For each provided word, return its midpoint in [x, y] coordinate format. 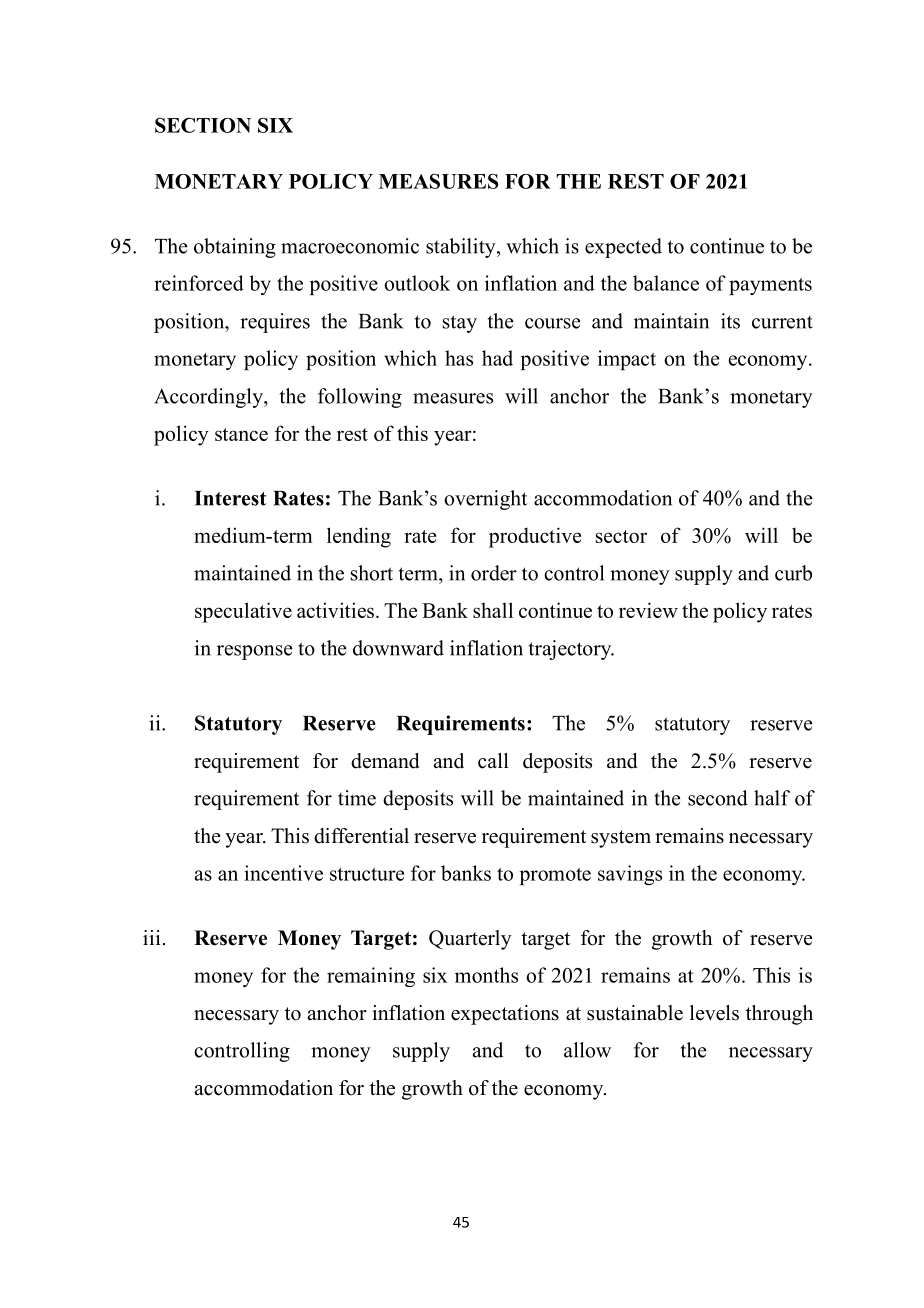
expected [623, 248]
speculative [243, 612]
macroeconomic [350, 246]
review [648, 610]
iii [152, 937]
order [494, 573]
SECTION [203, 125]
